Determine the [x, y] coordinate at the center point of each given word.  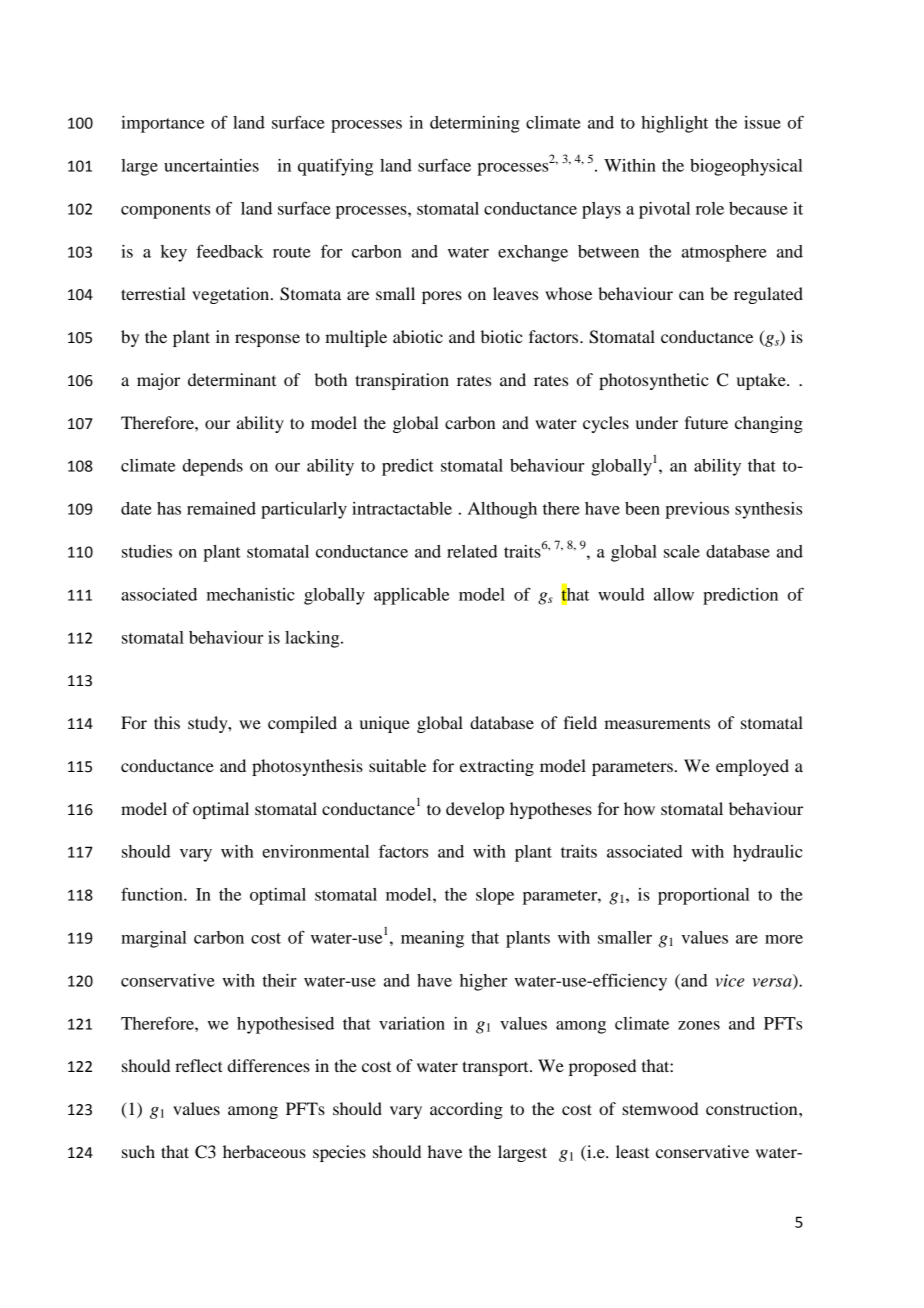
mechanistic [251, 594]
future [706, 422]
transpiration [402, 381]
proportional [704, 896]
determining [475, 124]
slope [495, 896]
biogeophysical [746, 167]
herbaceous [264, 1151]
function [153, 894]
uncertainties [211, 165]
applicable [411, 596]
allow [674, 594]
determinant [232, 379]
